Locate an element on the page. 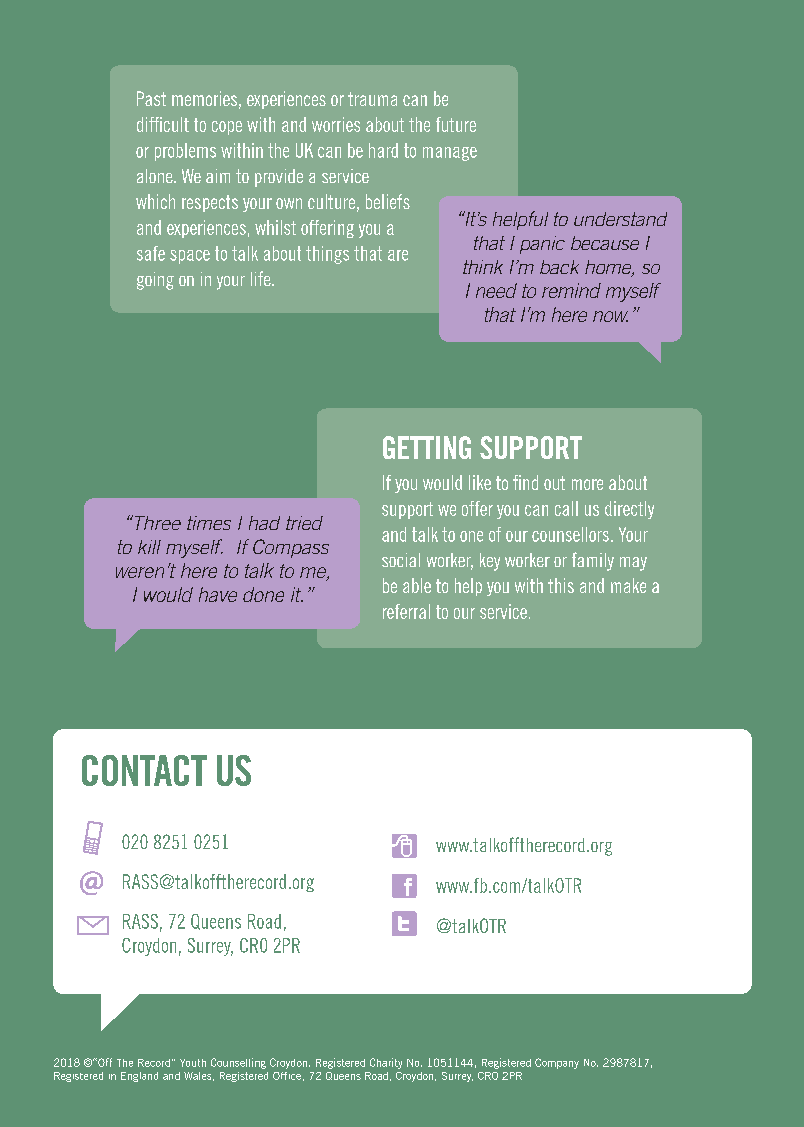  this is located at coordinates (561, 585).
